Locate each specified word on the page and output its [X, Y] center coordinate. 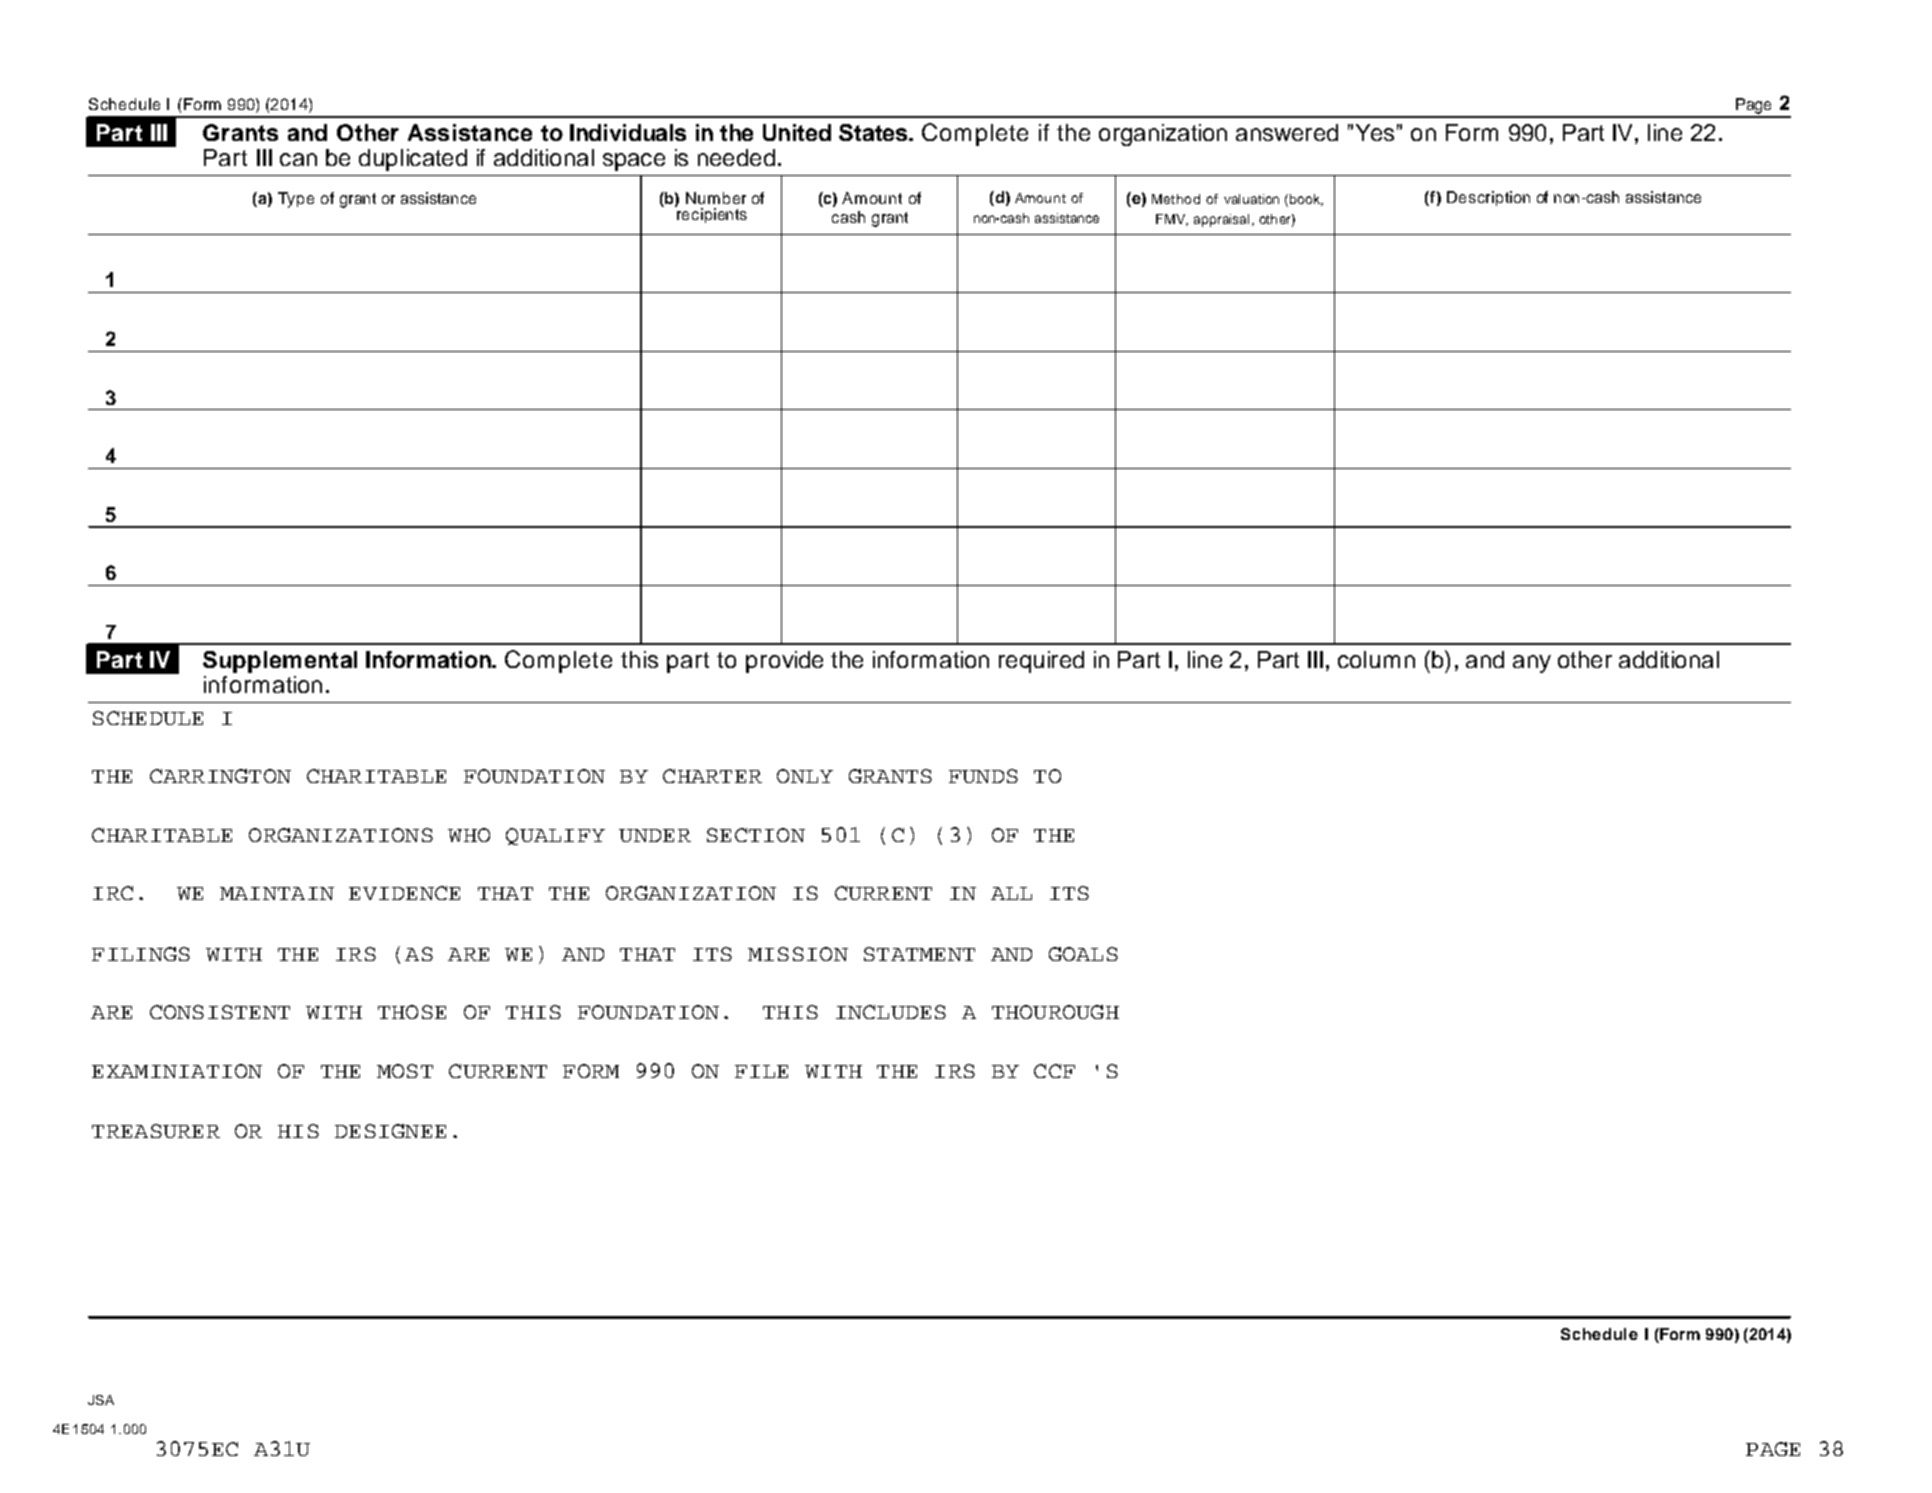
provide [784, 662]
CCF [1054, 1071]
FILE [761, 1071]
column [1376, 659]
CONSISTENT [220, 1012]
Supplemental [280, 662]
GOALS [1083, 954]
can [298, 159]
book [1306, 200]
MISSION [798, 954]
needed [736, 157]
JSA [101, 1400]
